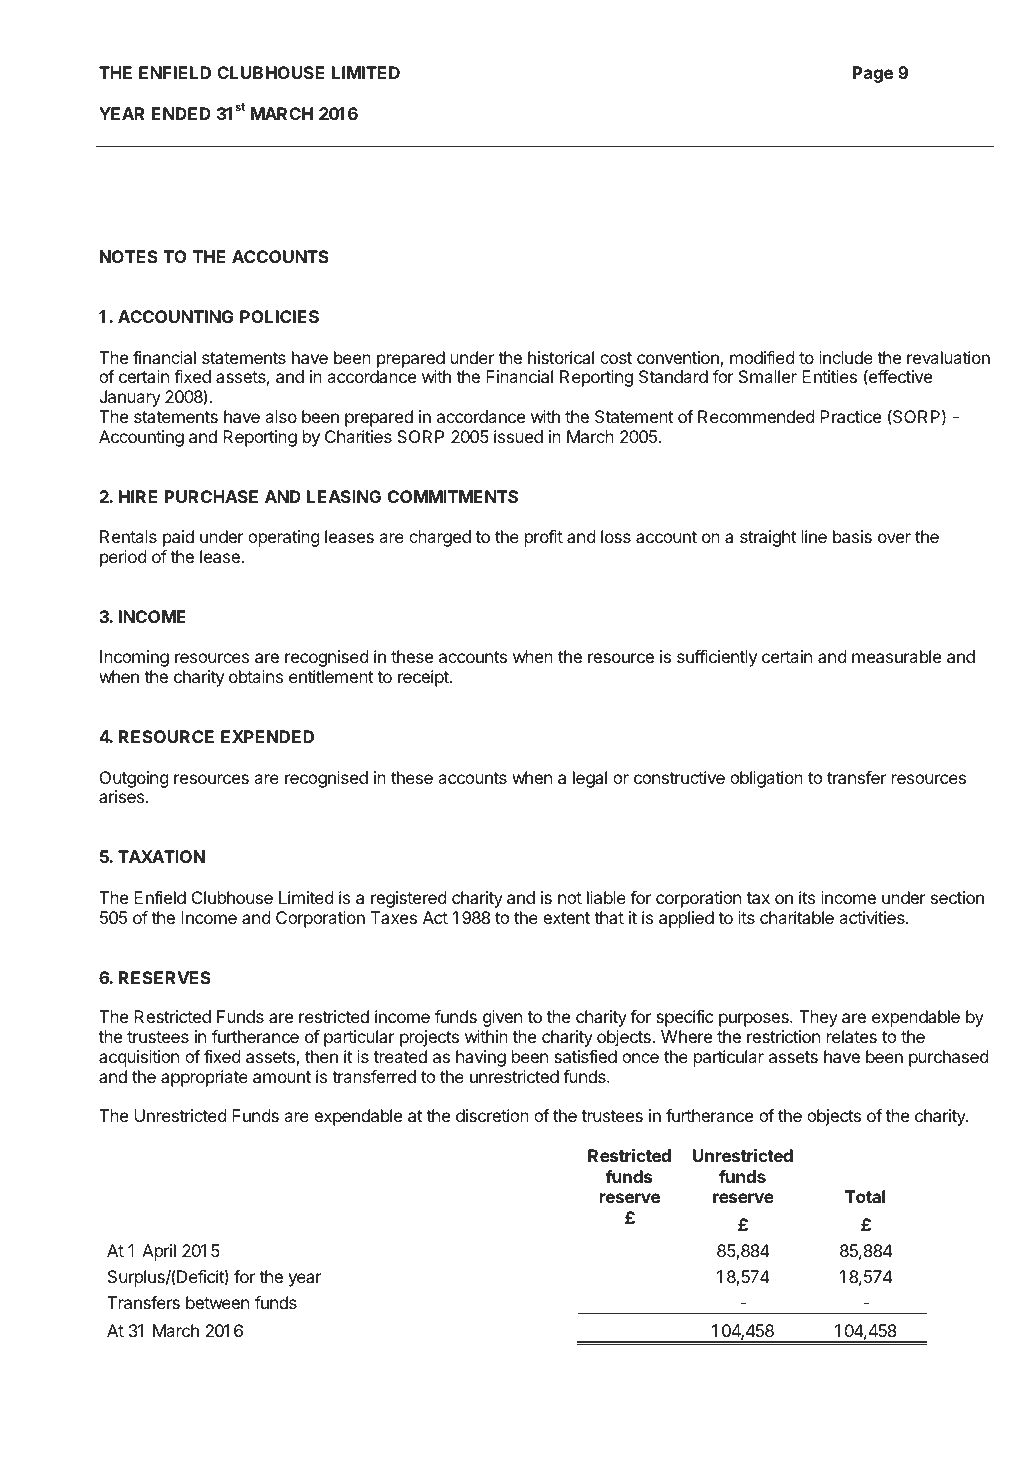 Image resolution: width=1031 pixels, height=1459 pixels. What do you see at coordinates (561, 357) in the screenshot?
I see `historical` at bounding box center [561, 357].
